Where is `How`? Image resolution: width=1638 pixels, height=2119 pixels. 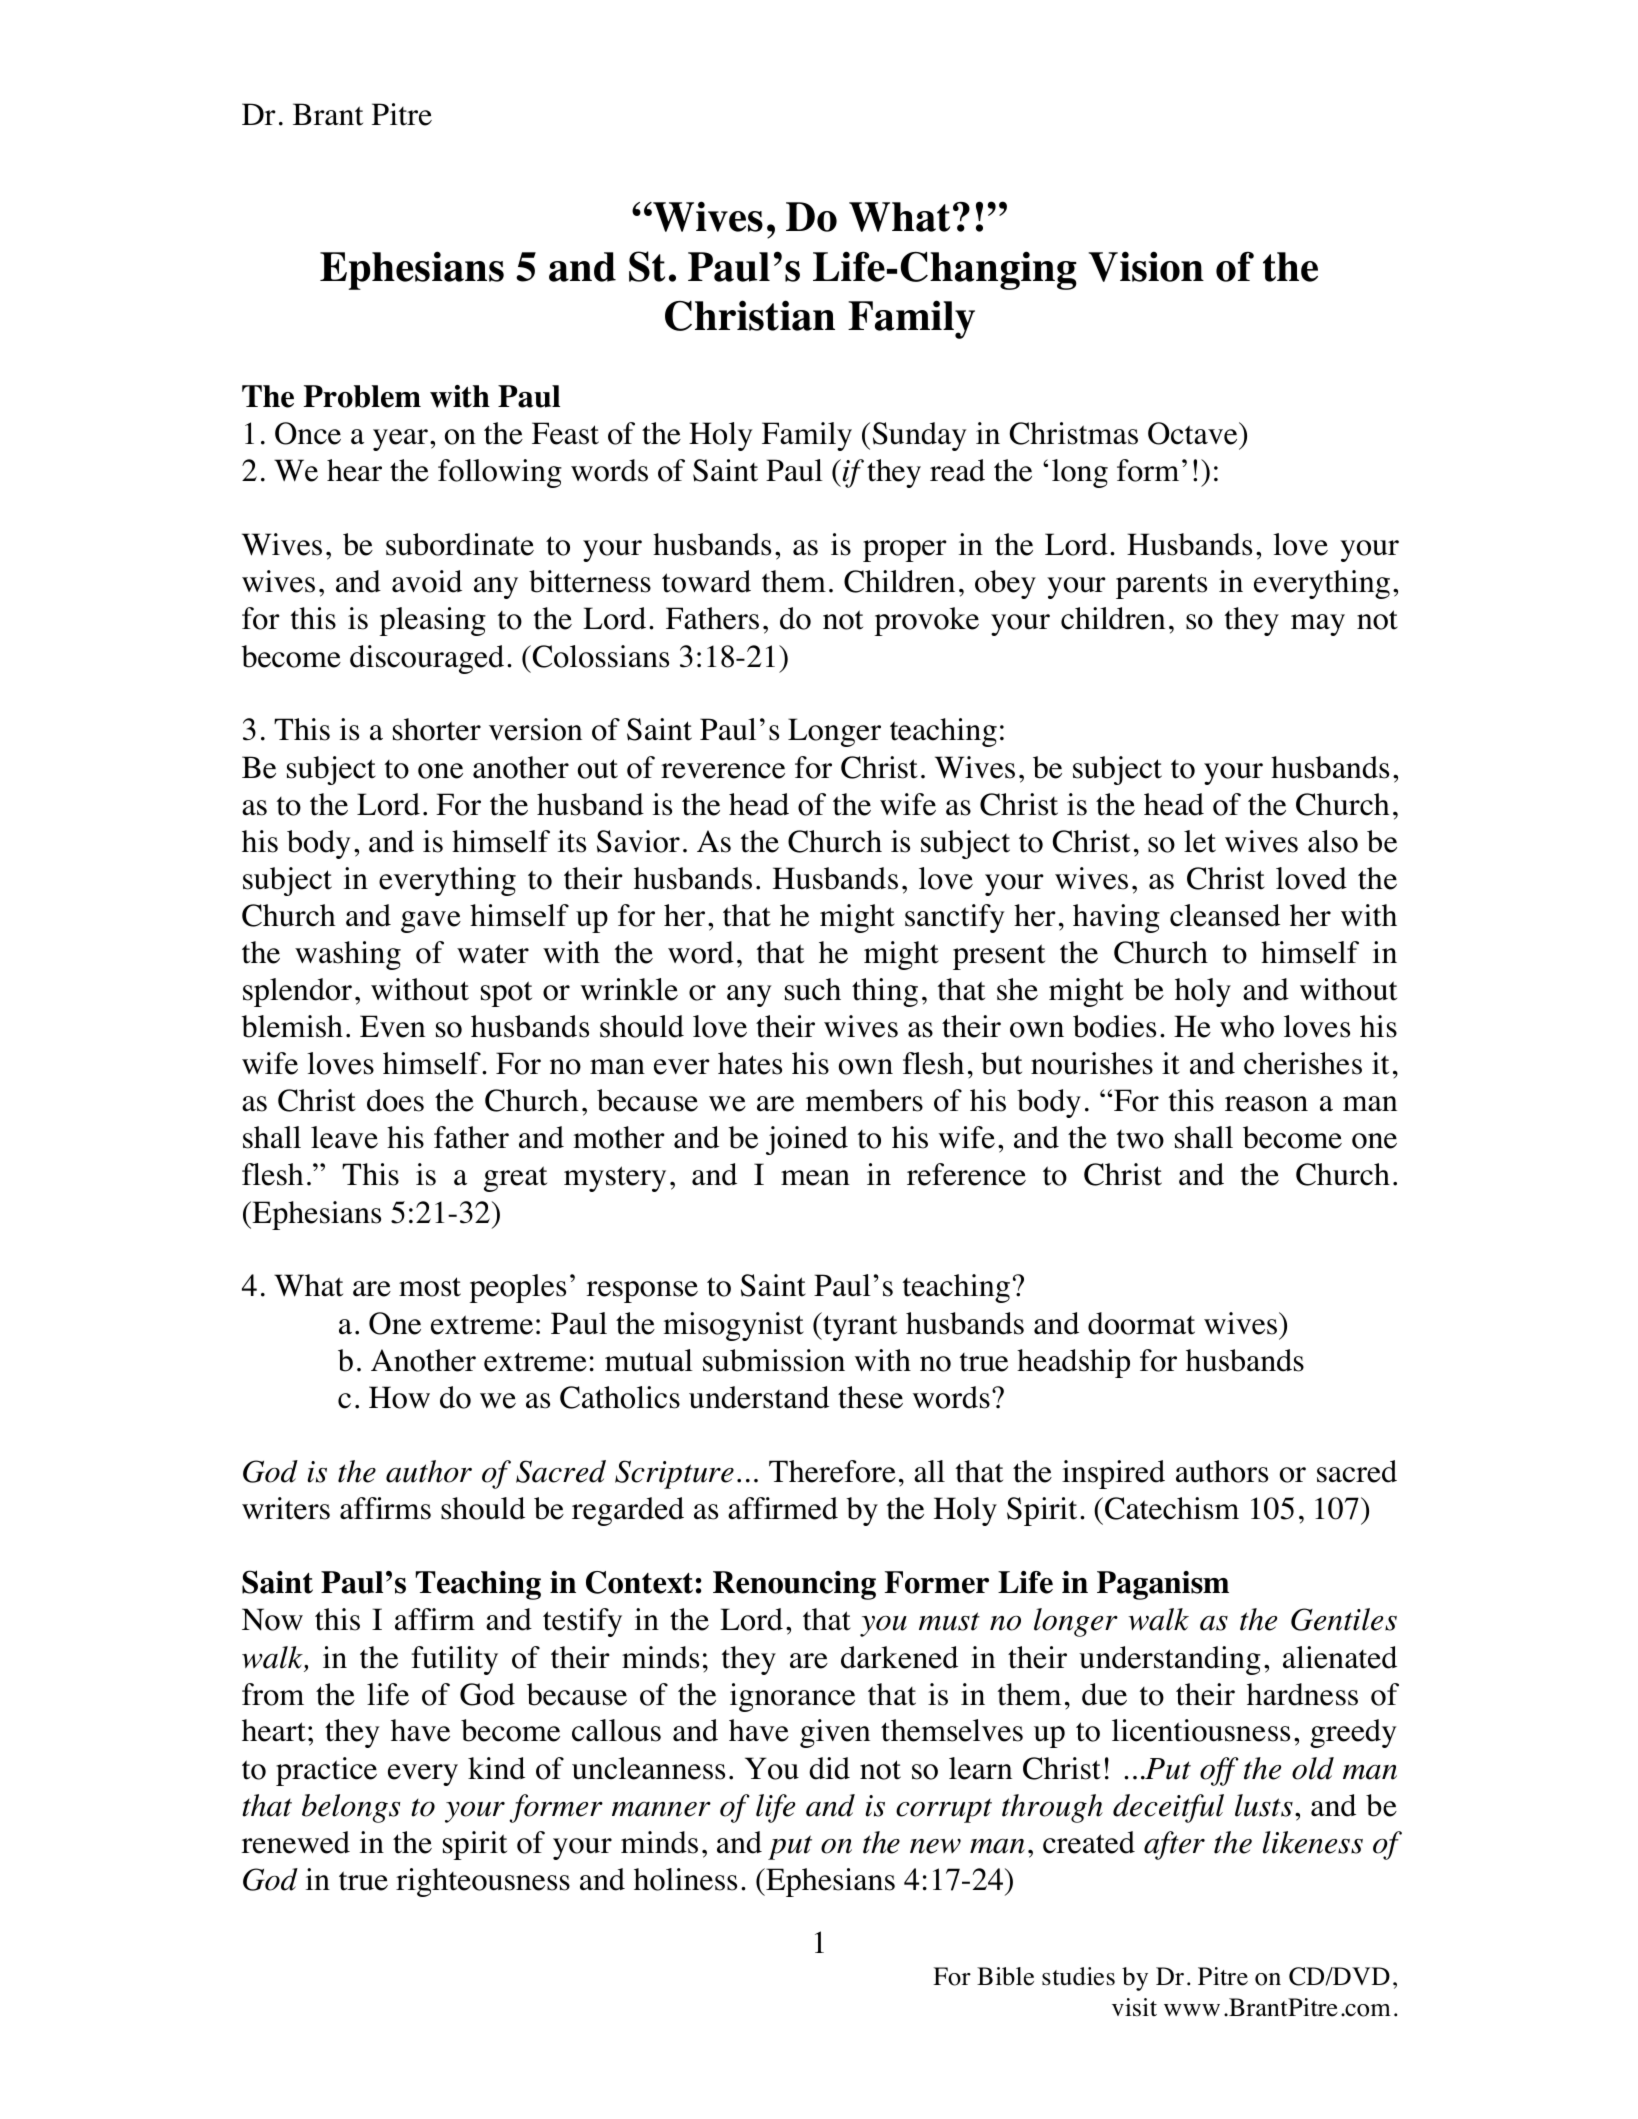
How is located at coordinates (399, 1397).
